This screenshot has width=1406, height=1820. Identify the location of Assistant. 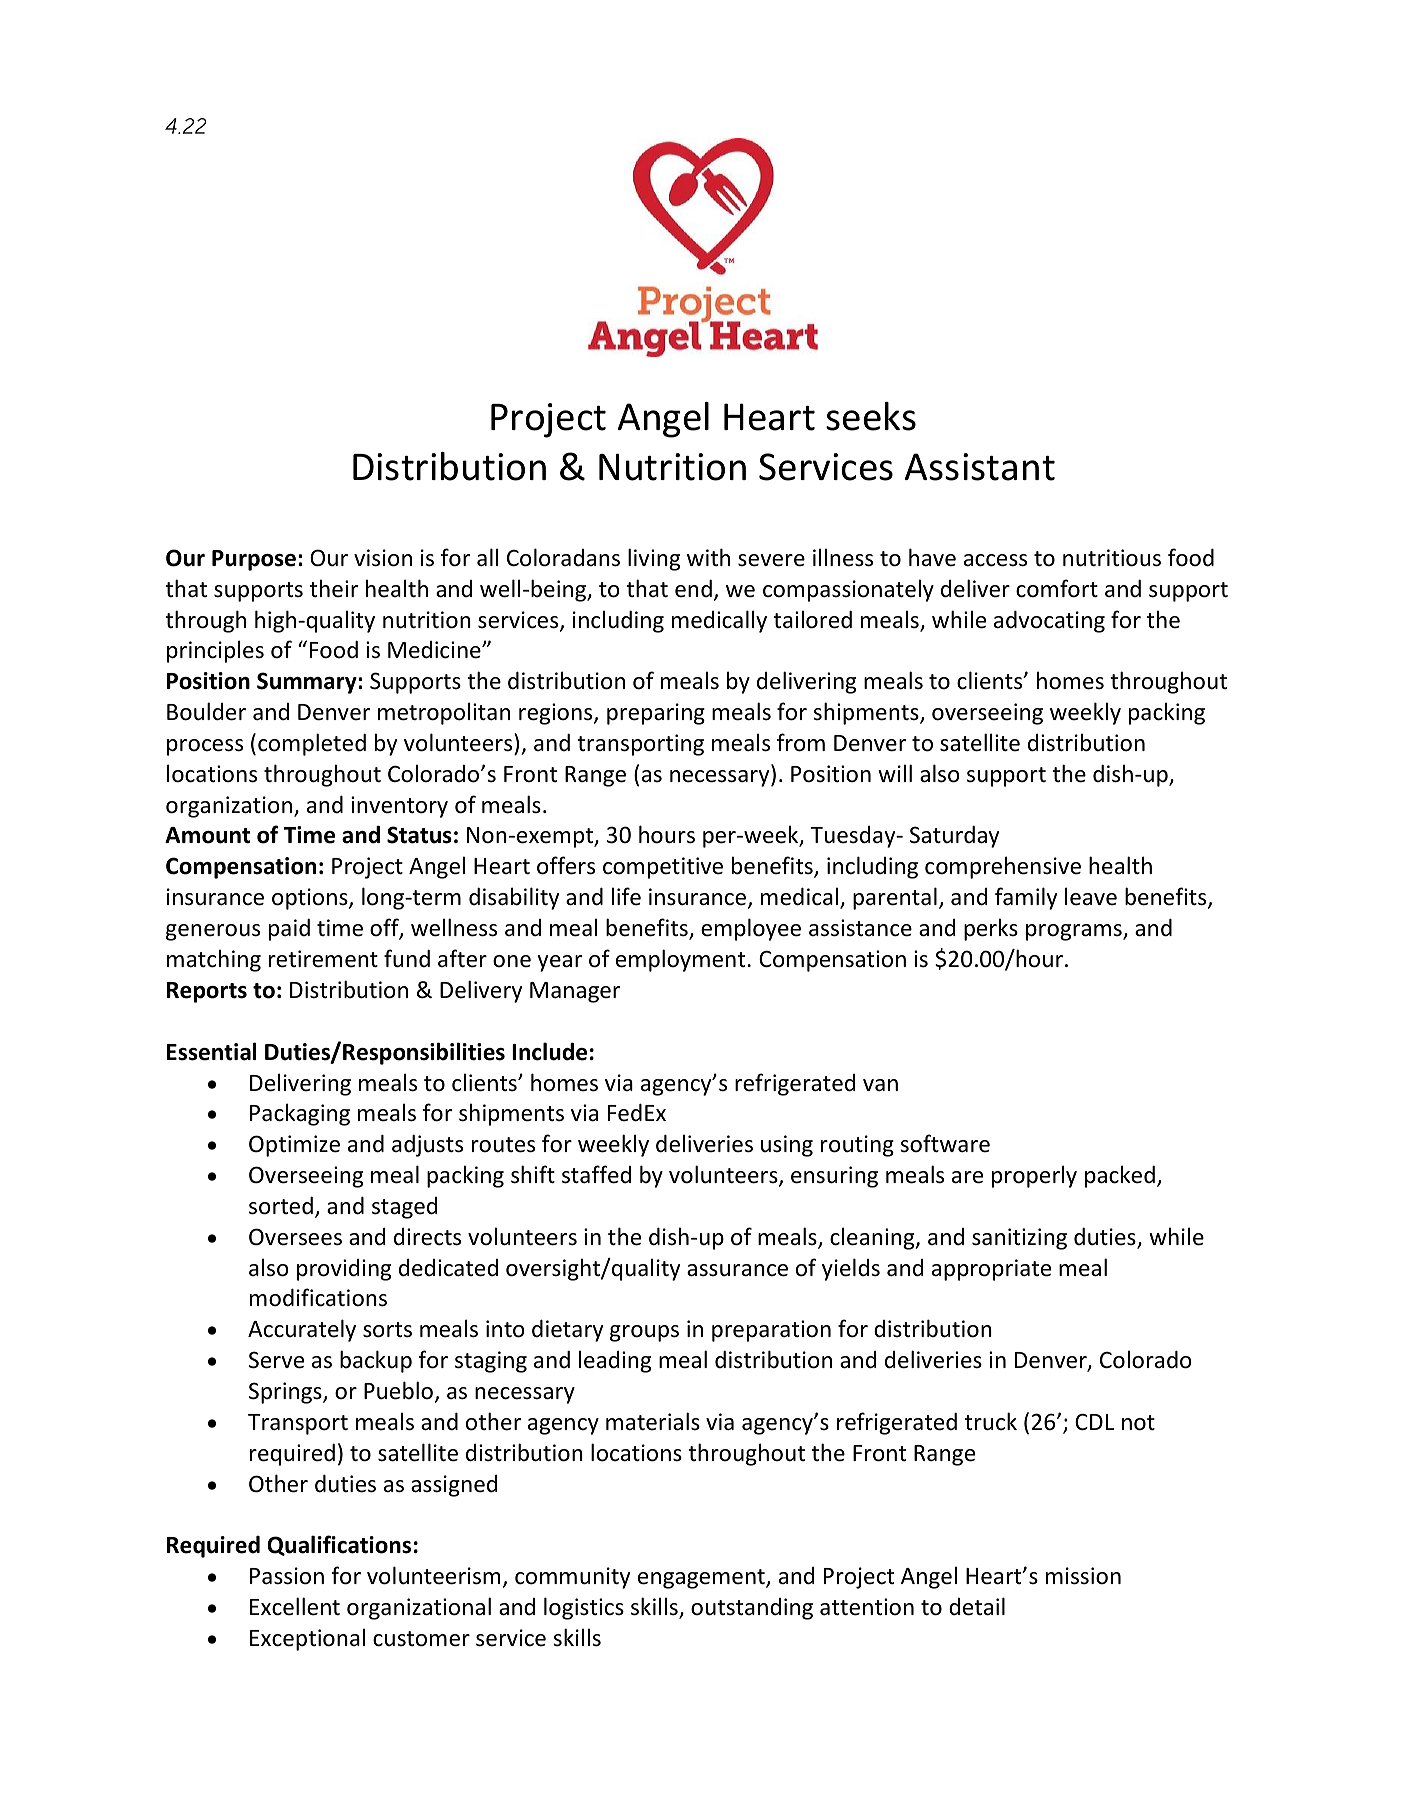
(979, 467).
